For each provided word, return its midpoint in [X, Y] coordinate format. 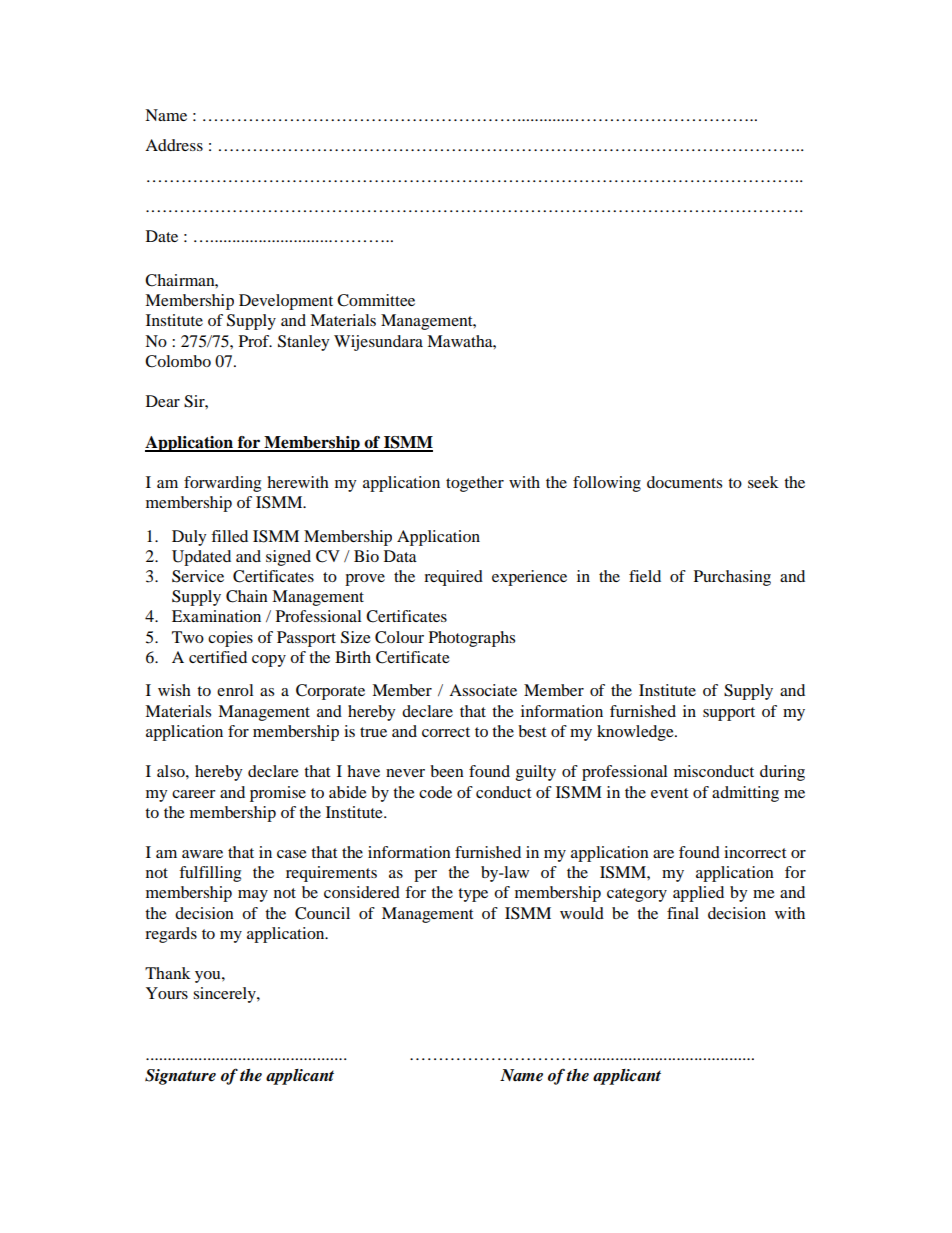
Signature [180, 1077]
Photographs [472, 639]
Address [174, 145]
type [473, 895]
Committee [376, 300]
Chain [247, 596]
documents [684, 482]
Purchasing [732, 578]
